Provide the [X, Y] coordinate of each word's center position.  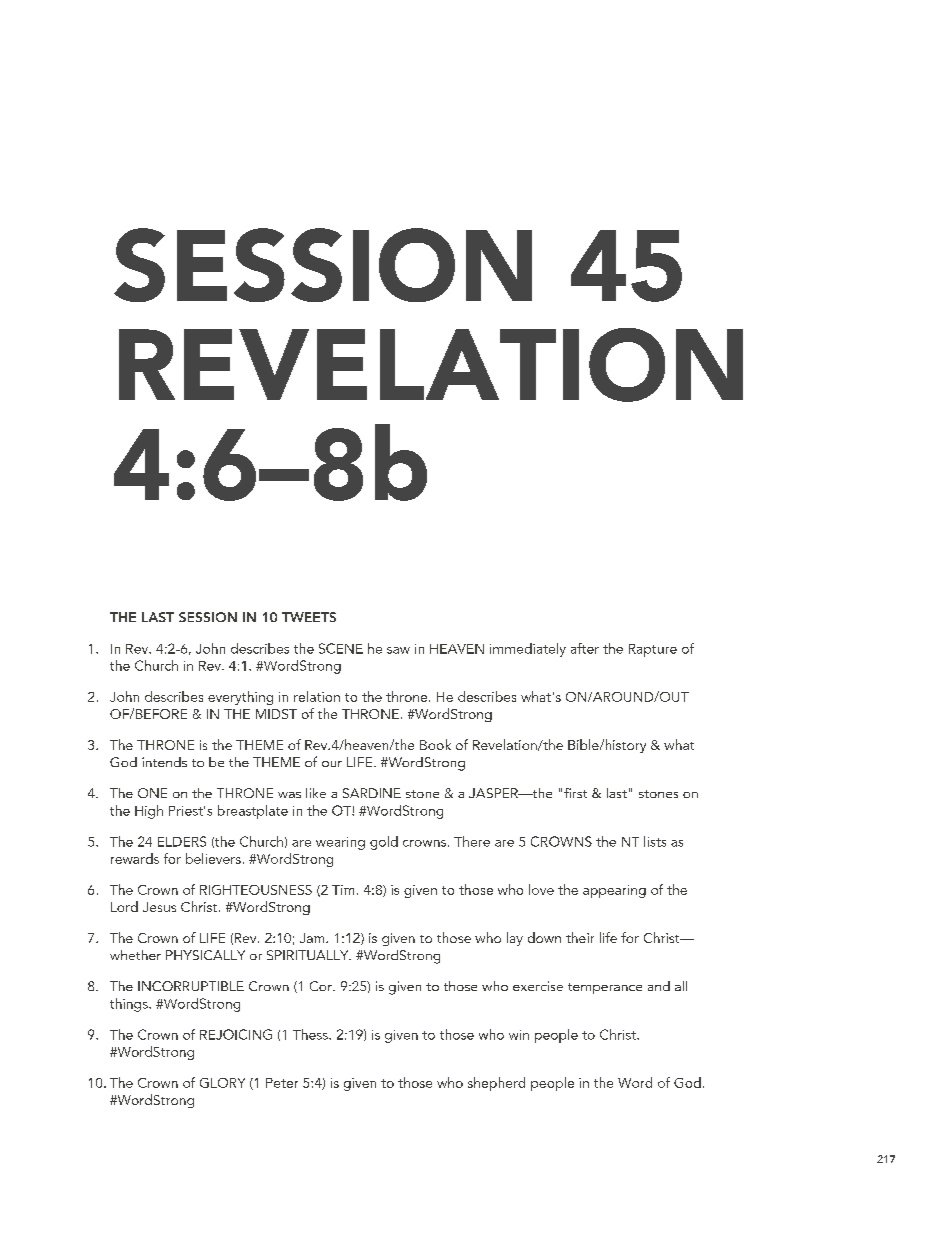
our [332, 764]
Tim [343, 890]
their [580, 937]
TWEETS [309, 617]
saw [398, 650]
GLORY [222, 1083]
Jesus [159, 907]
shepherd [496, 1084]
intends [164, 762]
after [585, 648]
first [575, 793]
